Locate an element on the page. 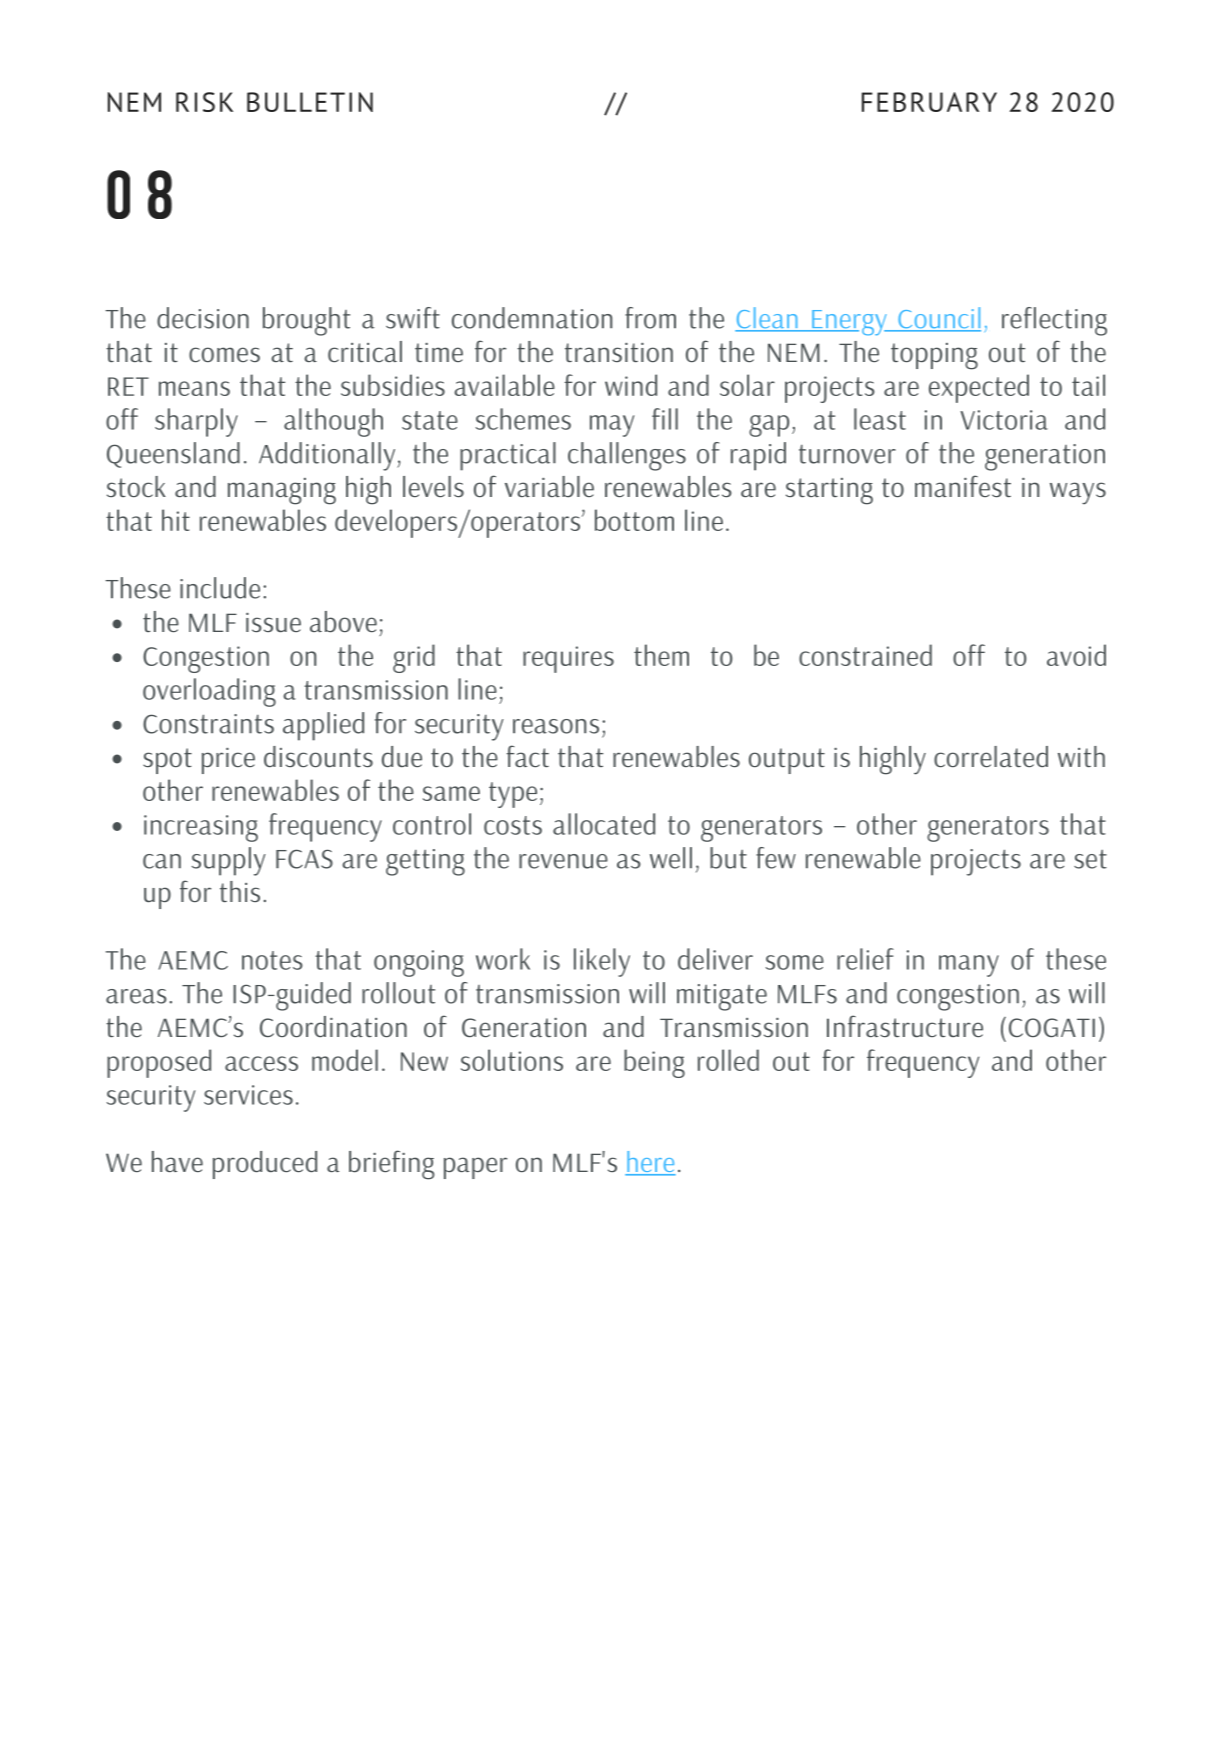  set is located at coordinates (1090, 859).
